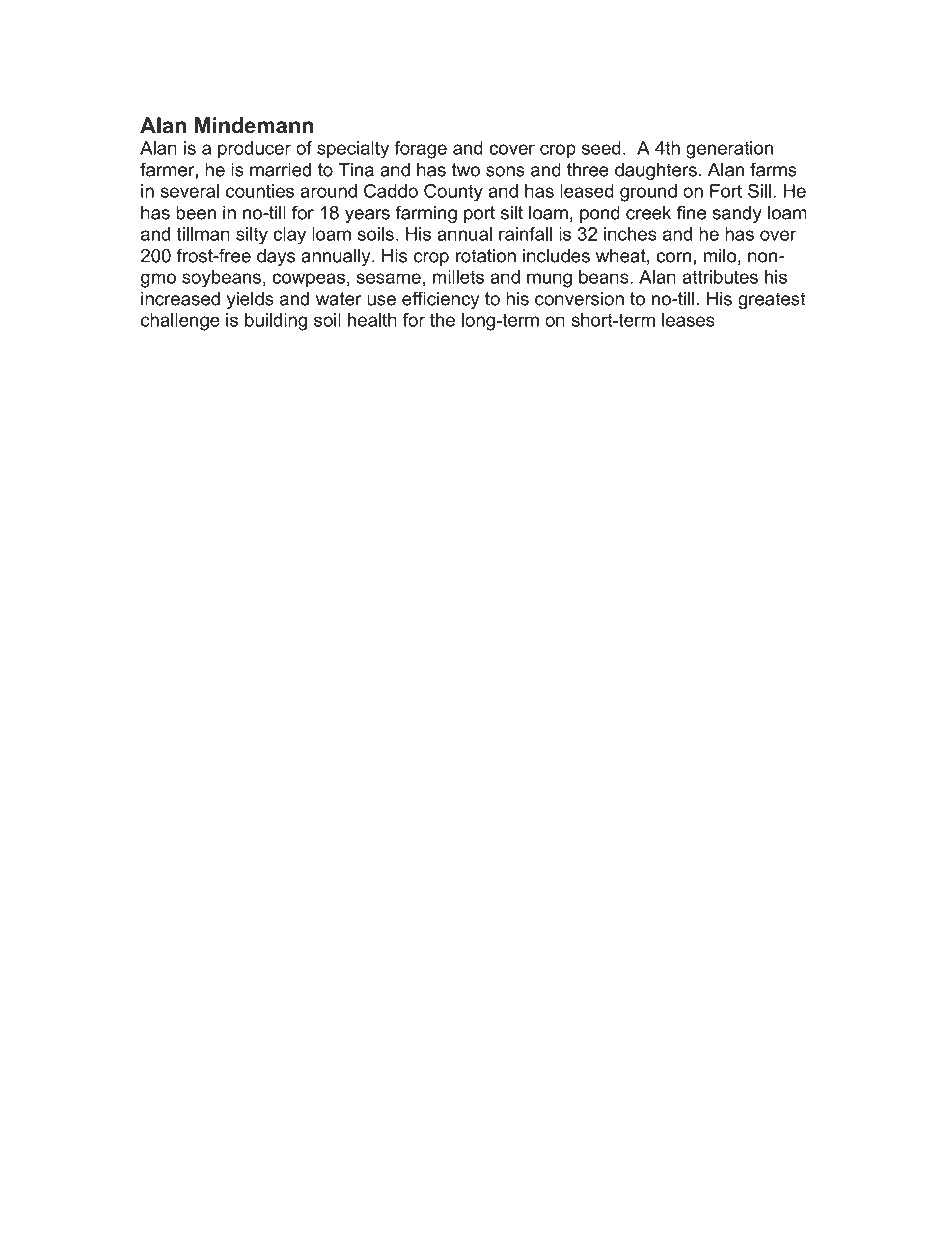 This document has width=952, height=1233. I want to click on producer, so click(254, 150).
